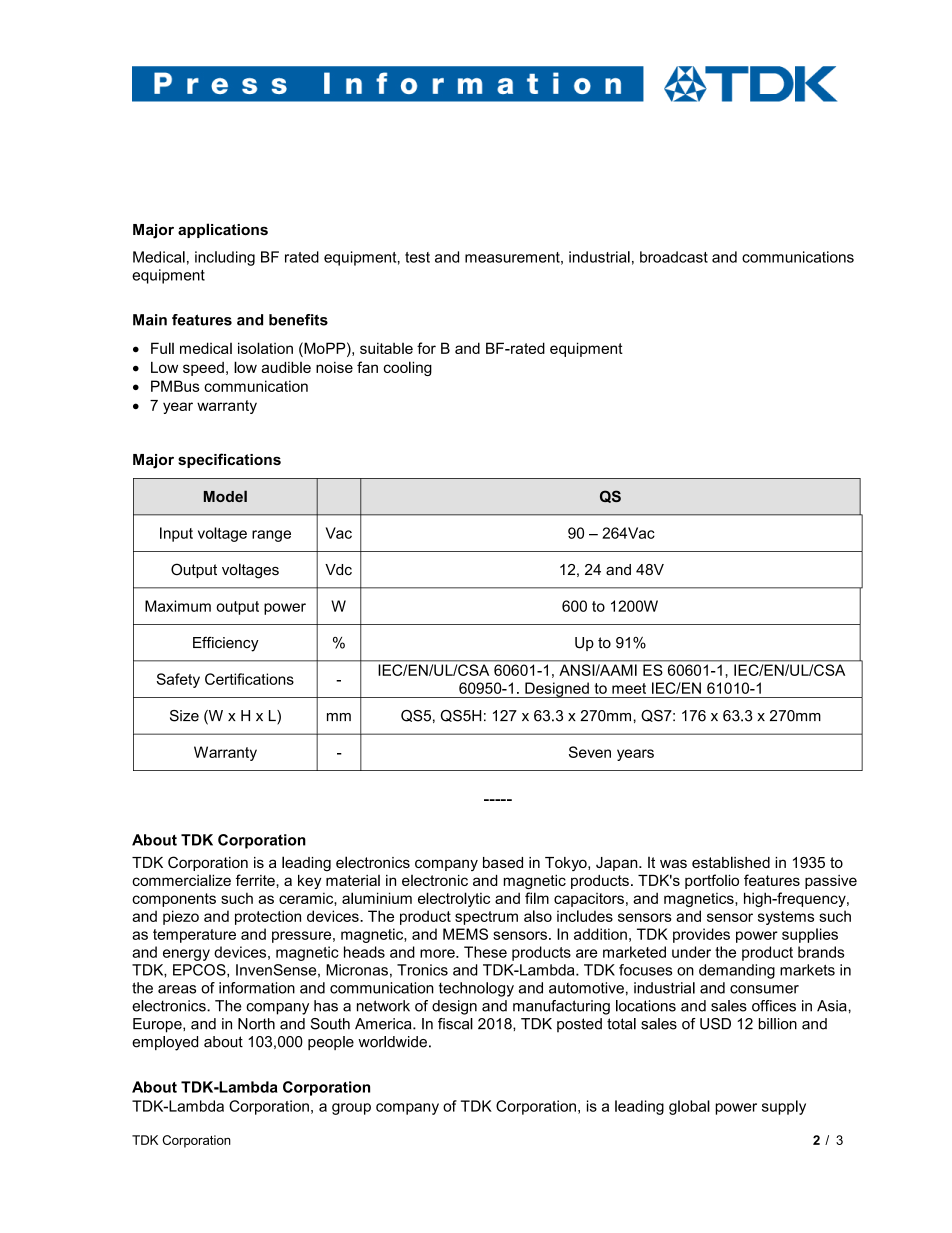 The image size is (952, 1233). I want to click on including, so click(225, 258).
